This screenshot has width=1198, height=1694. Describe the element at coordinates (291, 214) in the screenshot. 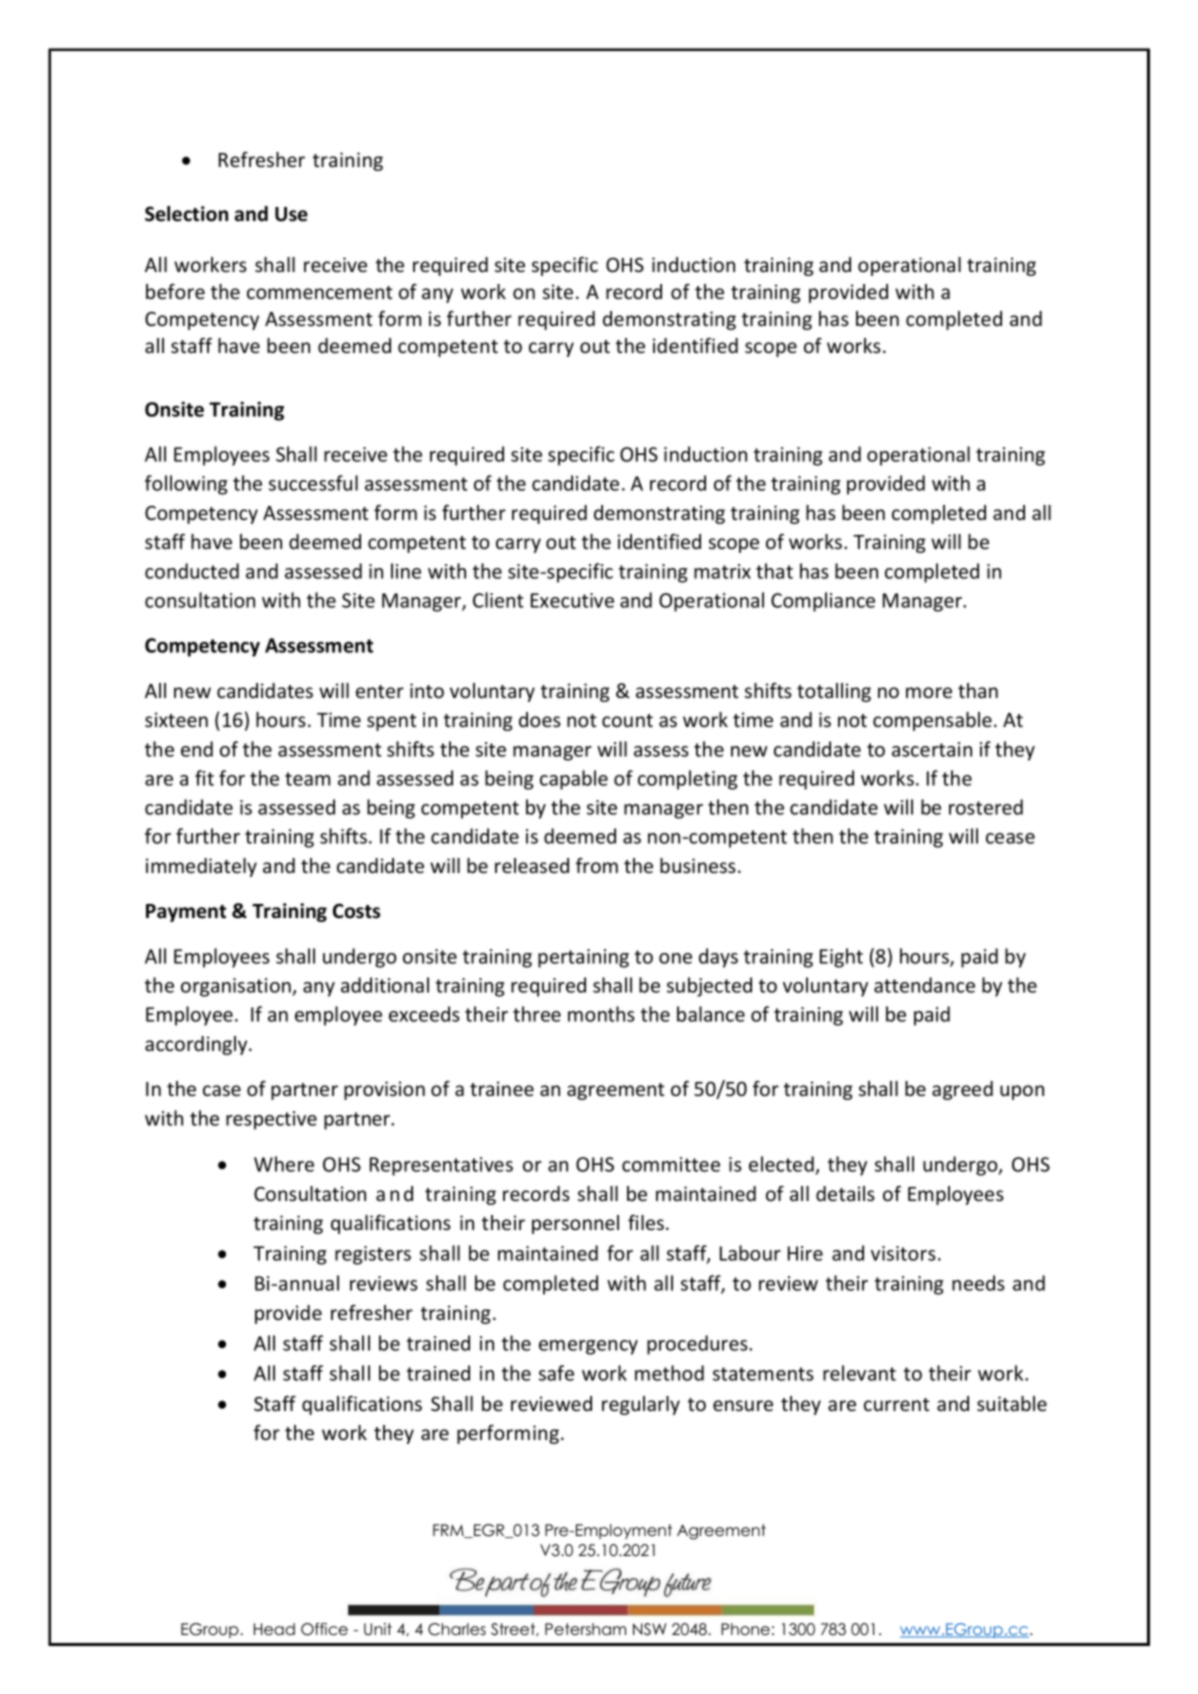

I see `Use` at that location.
